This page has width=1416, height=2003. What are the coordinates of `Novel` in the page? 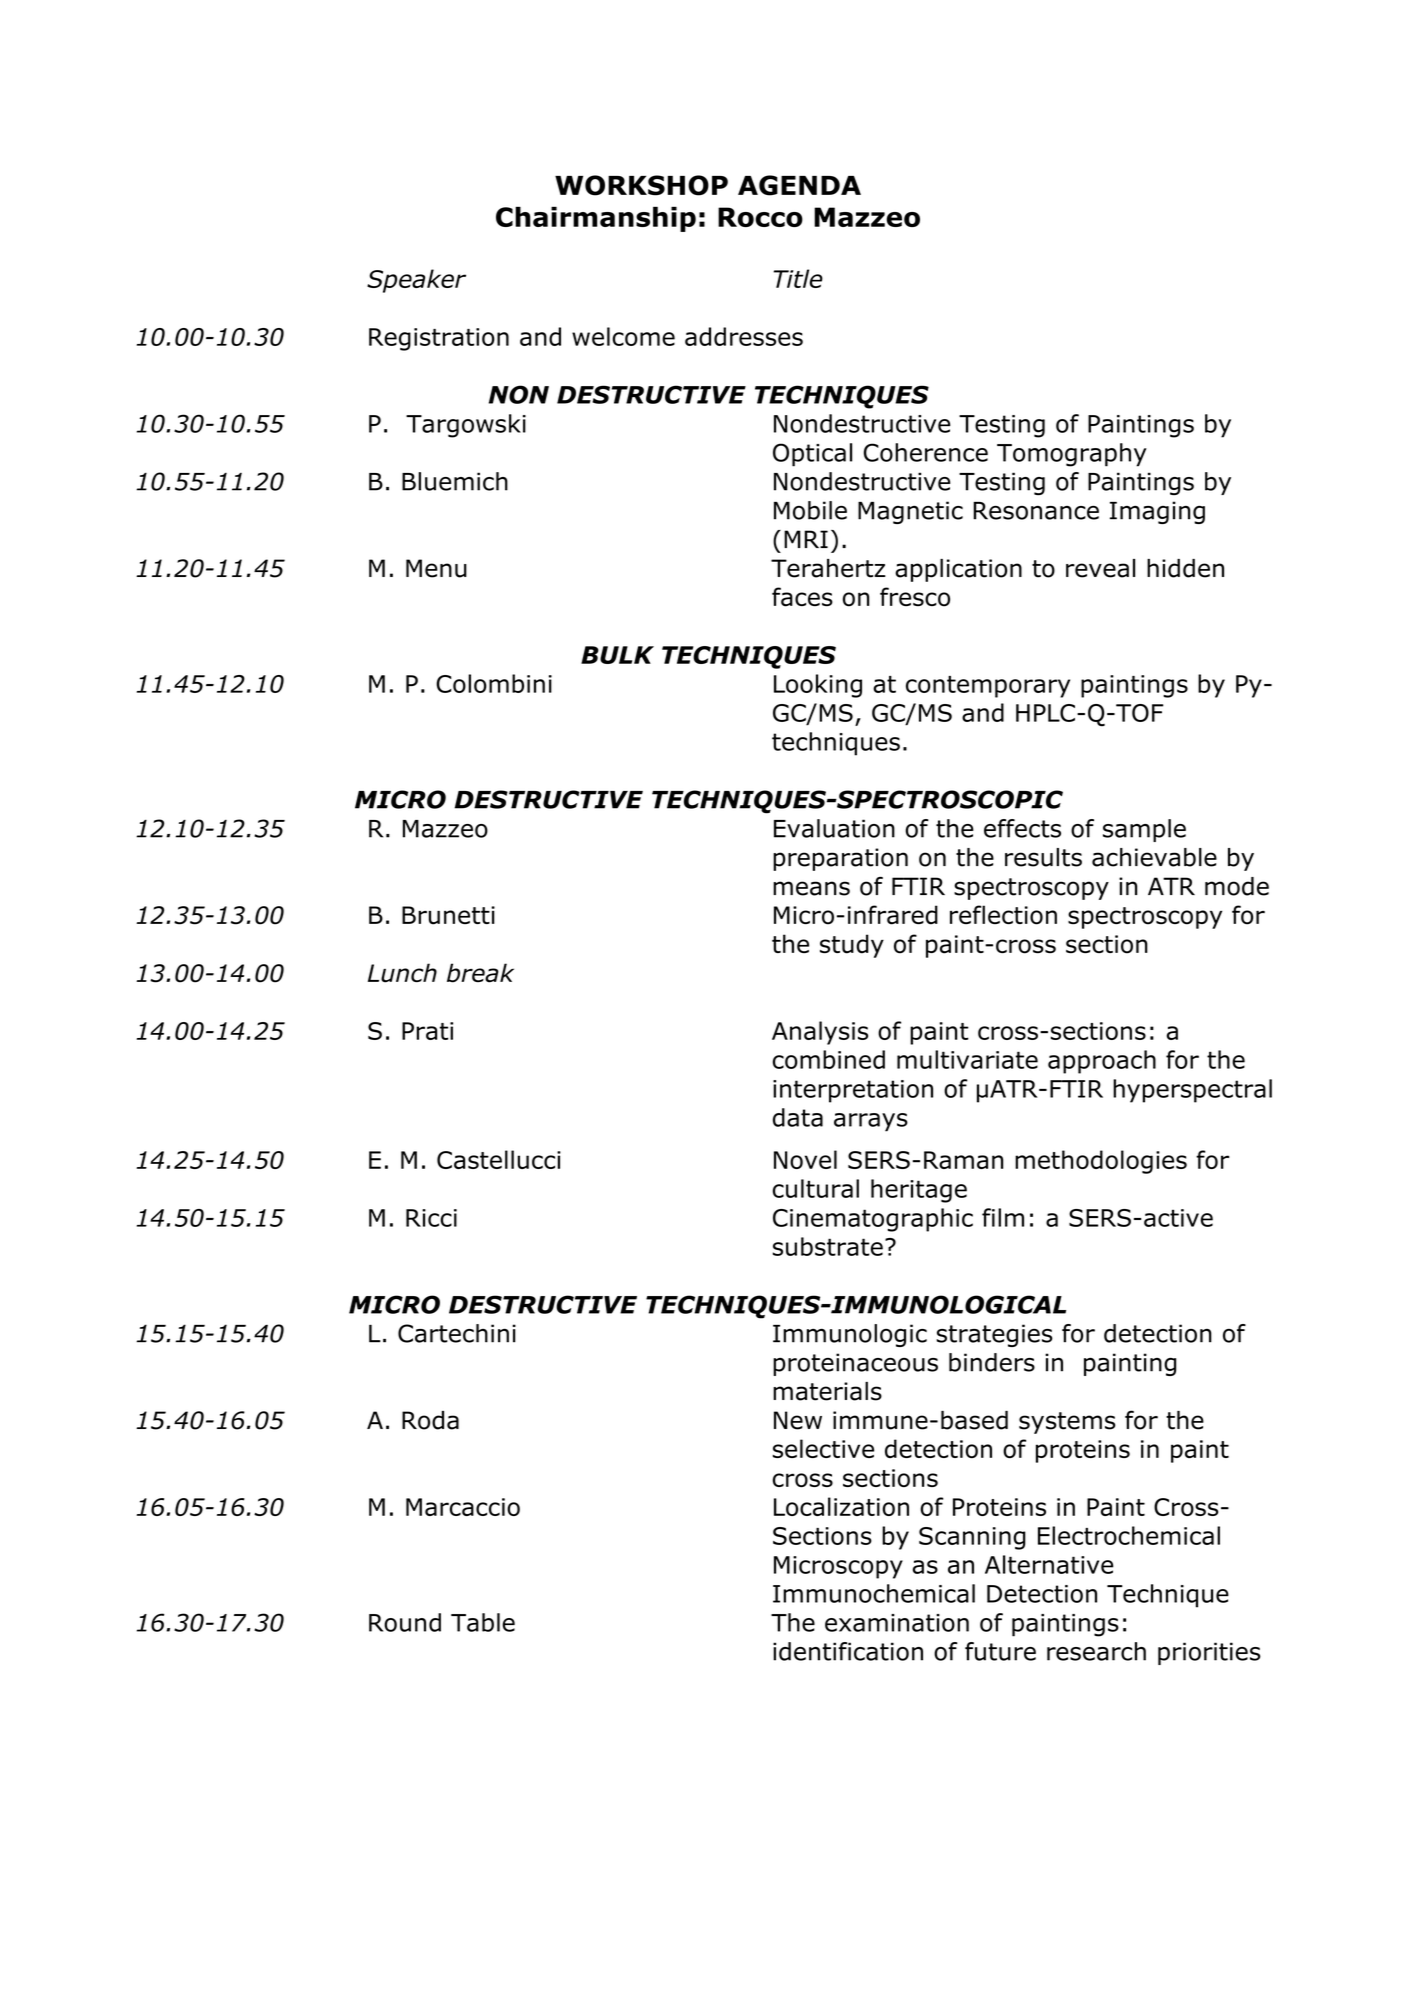 It's located at (805, 1159).
